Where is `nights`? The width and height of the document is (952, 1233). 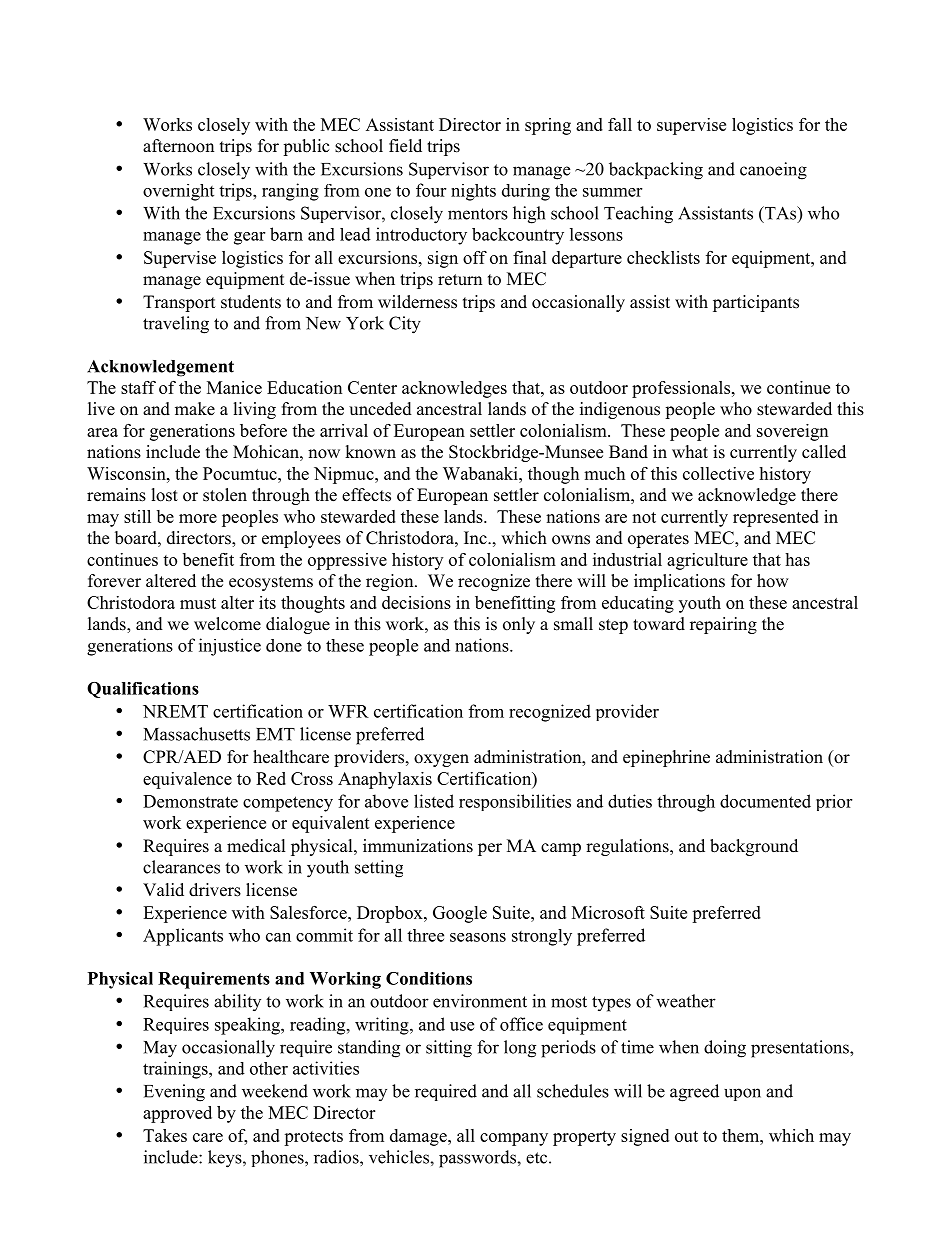 nights is located at coordinates (473, 192).
